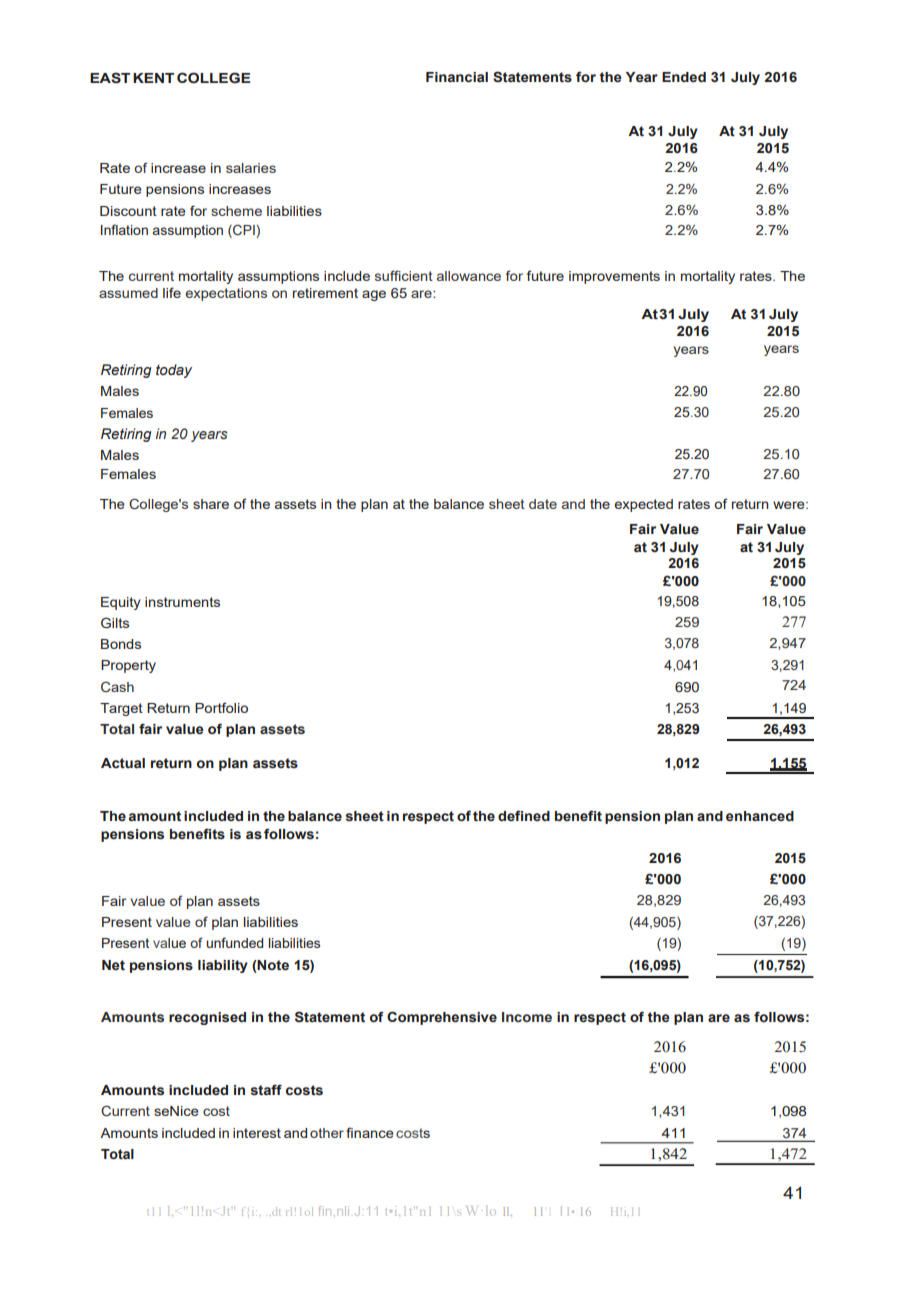  I want to click on share, so click(211, 504).
